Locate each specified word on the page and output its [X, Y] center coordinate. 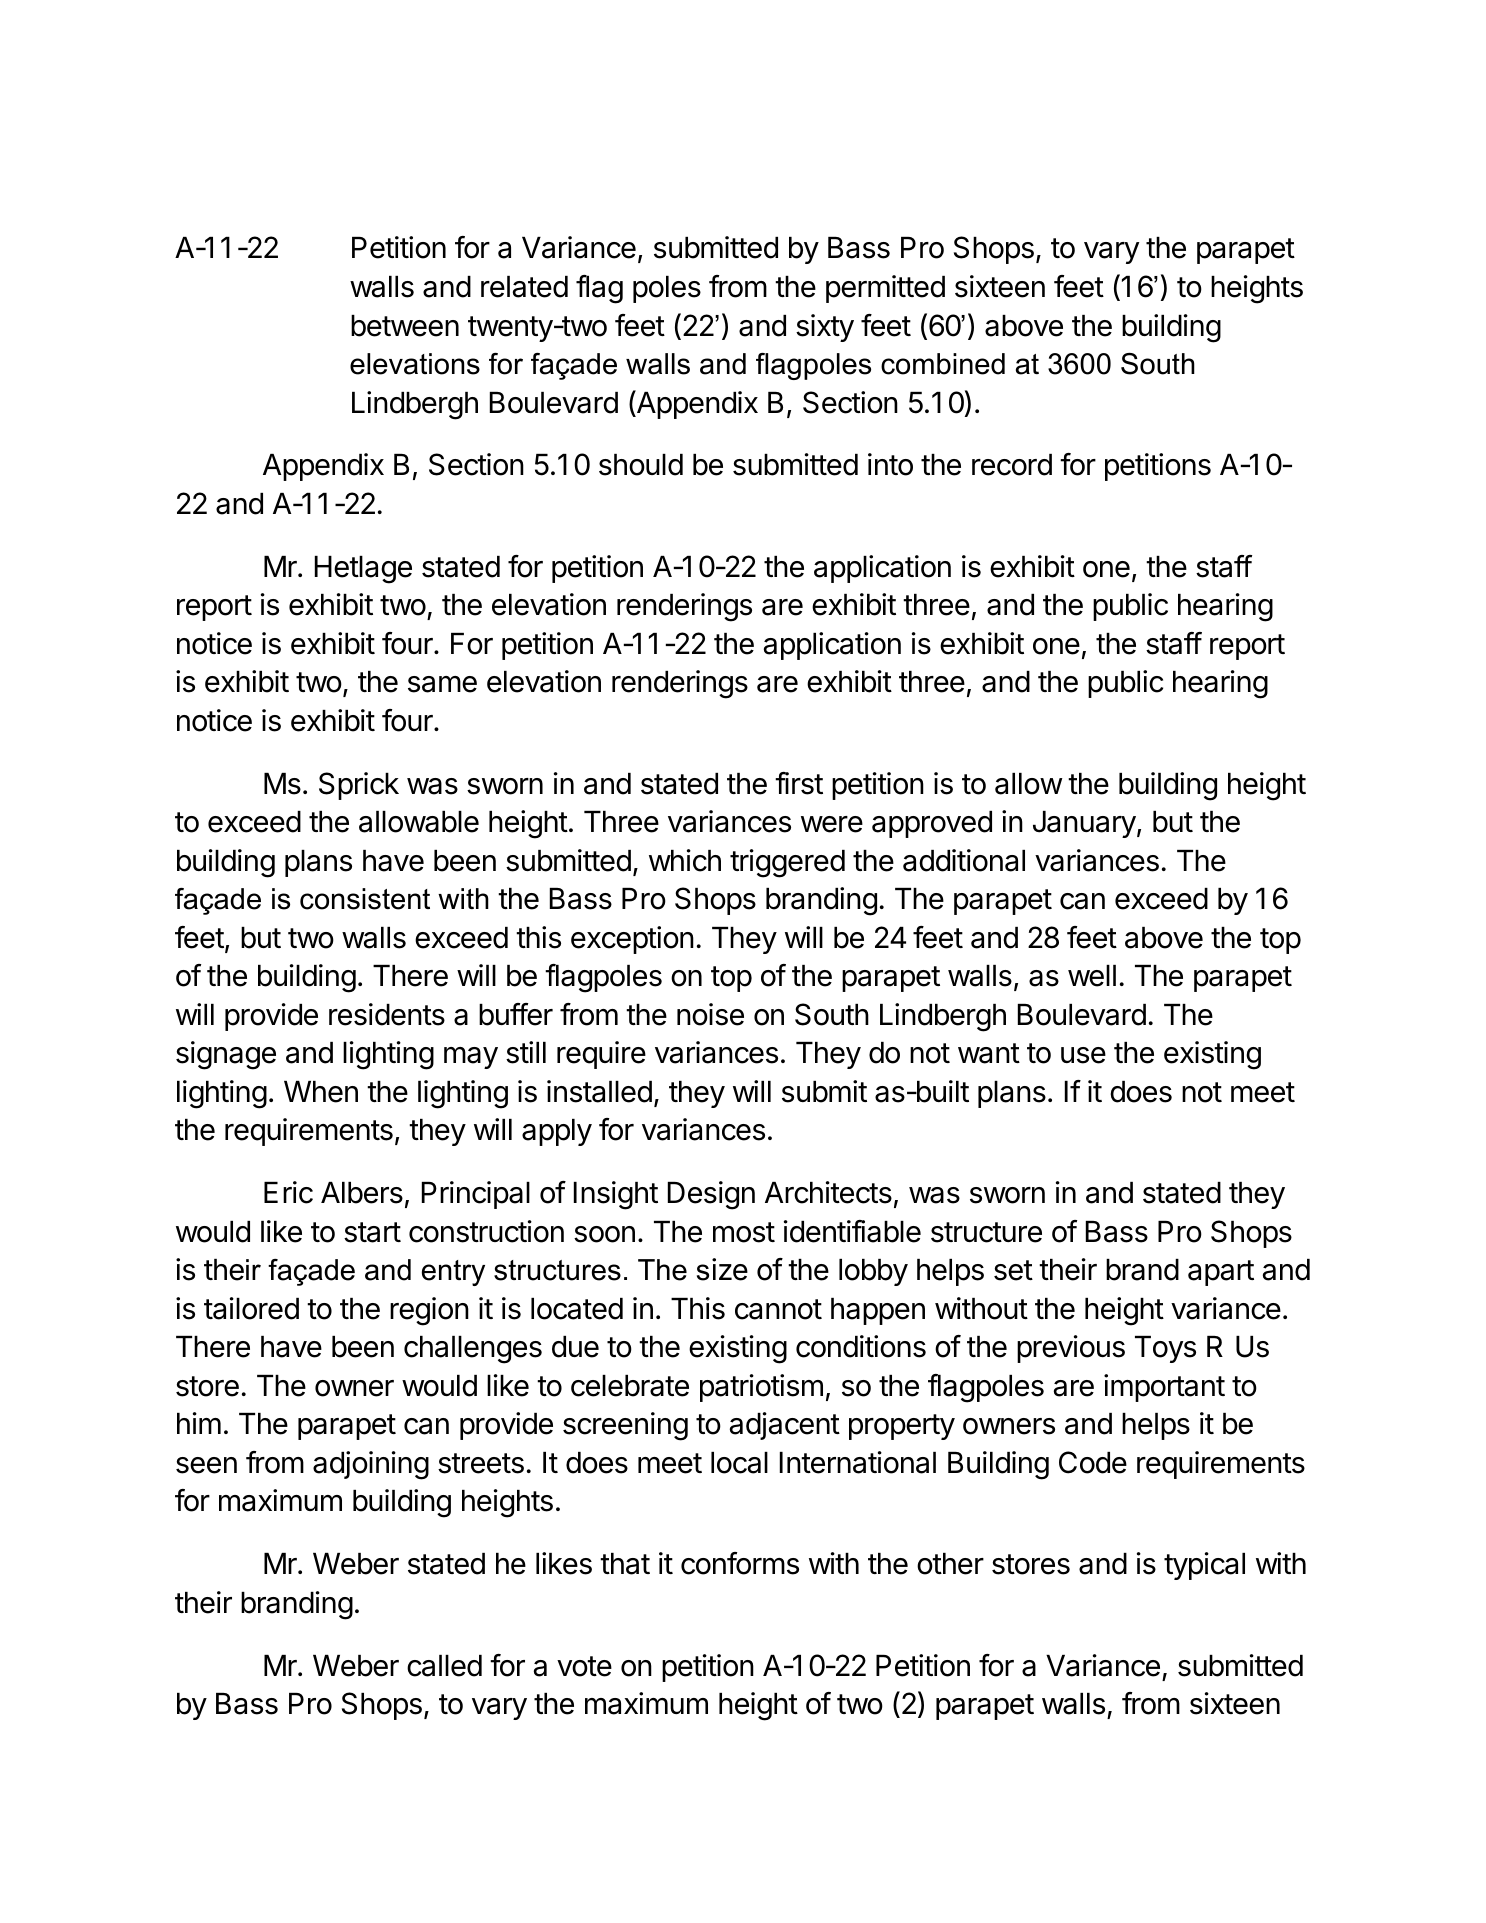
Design [711, 1195]
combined [943, 364]
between [405, 326]
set [1013, 1270]
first [799, 783]
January [1084, 824]
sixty [825, 328]
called [444, 1666]
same [442, 684]
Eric [288, 1192]
